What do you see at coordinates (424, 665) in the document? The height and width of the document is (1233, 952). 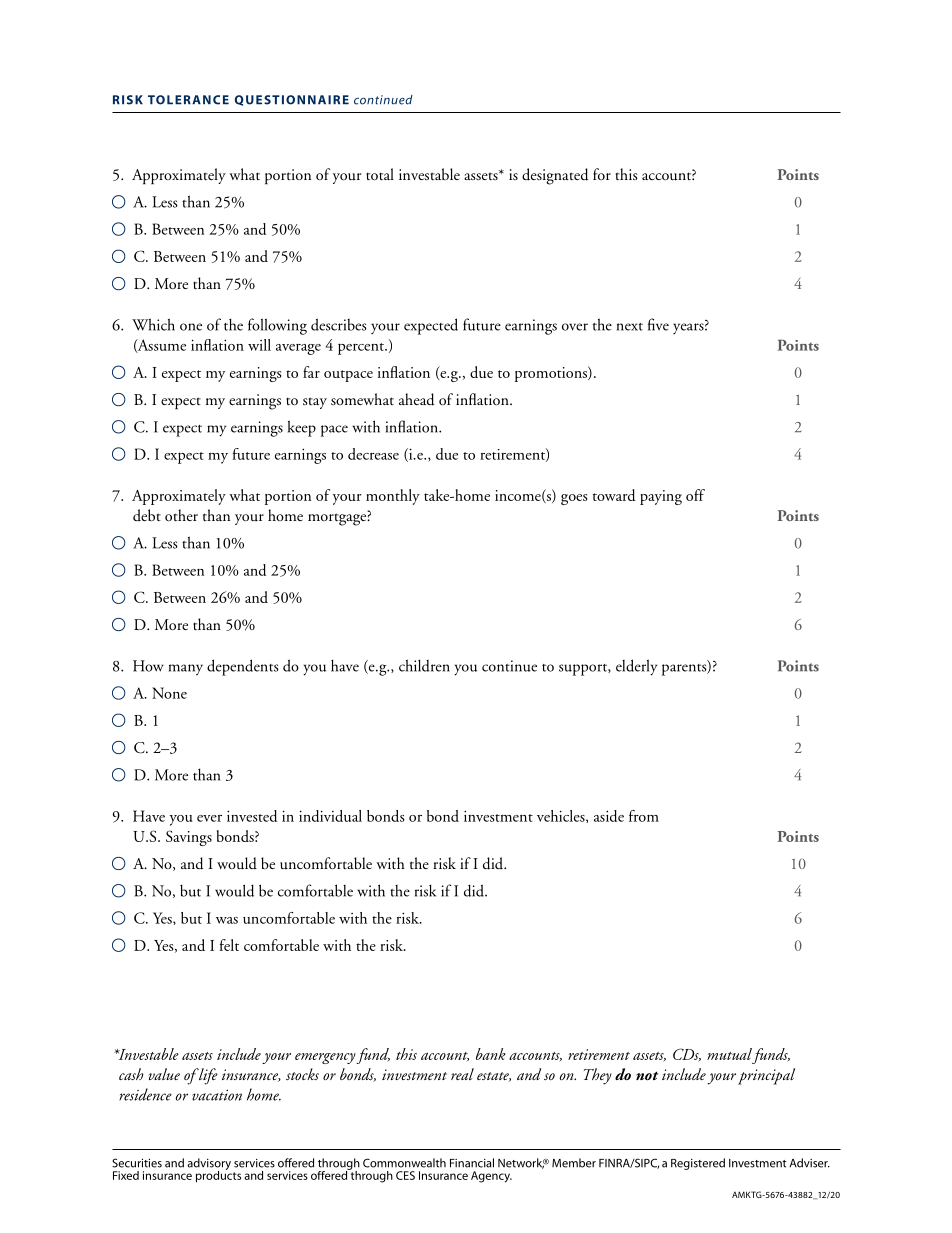 I see `children` at bounding box center [424, 665].
